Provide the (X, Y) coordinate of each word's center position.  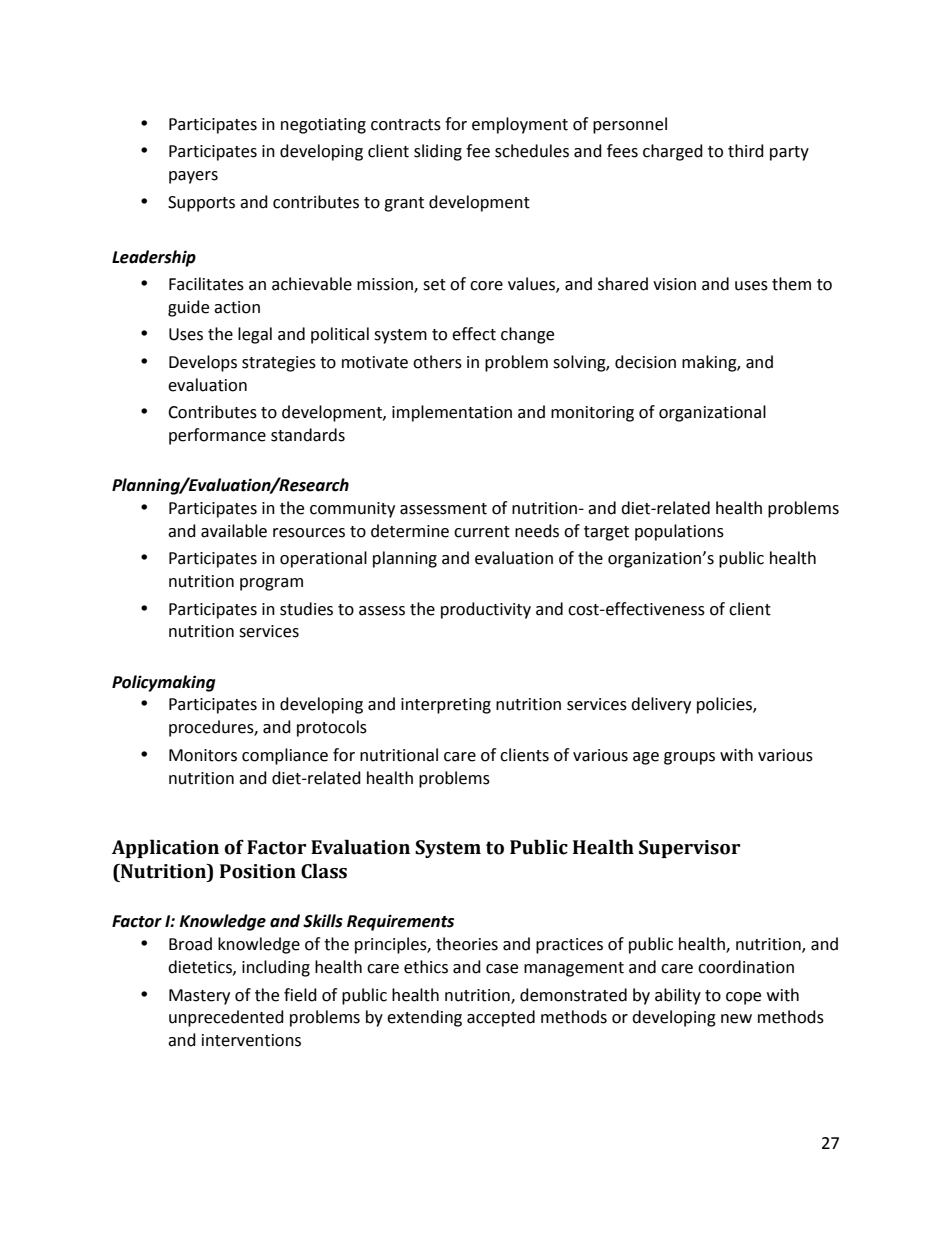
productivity (486, 610)
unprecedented (226, 1018)
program (271, 584)
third (746, 151)
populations (679, 532)
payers (193, 177)
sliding (438, 152)
